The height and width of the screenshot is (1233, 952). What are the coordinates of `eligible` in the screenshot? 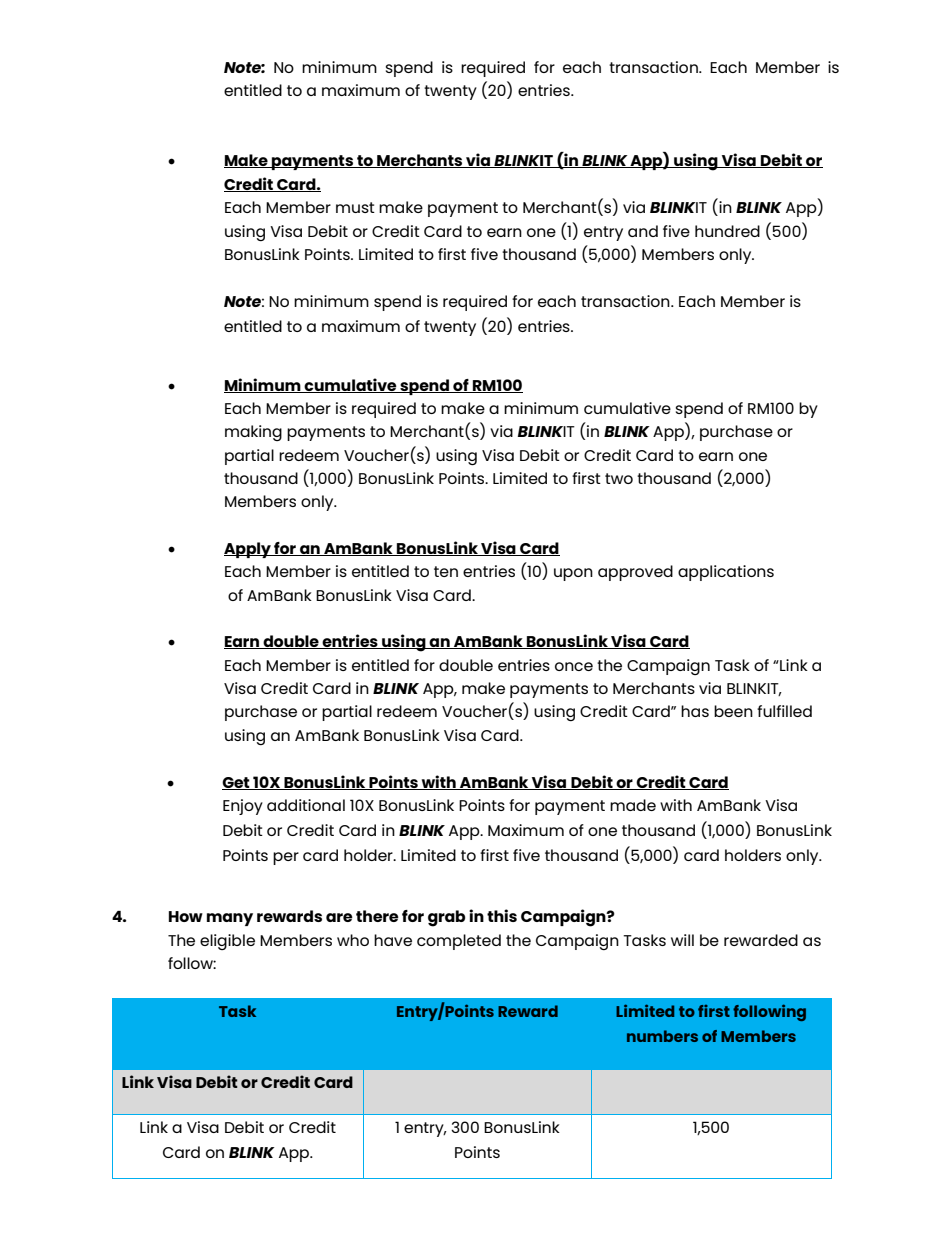 It's located at (227, 942).
